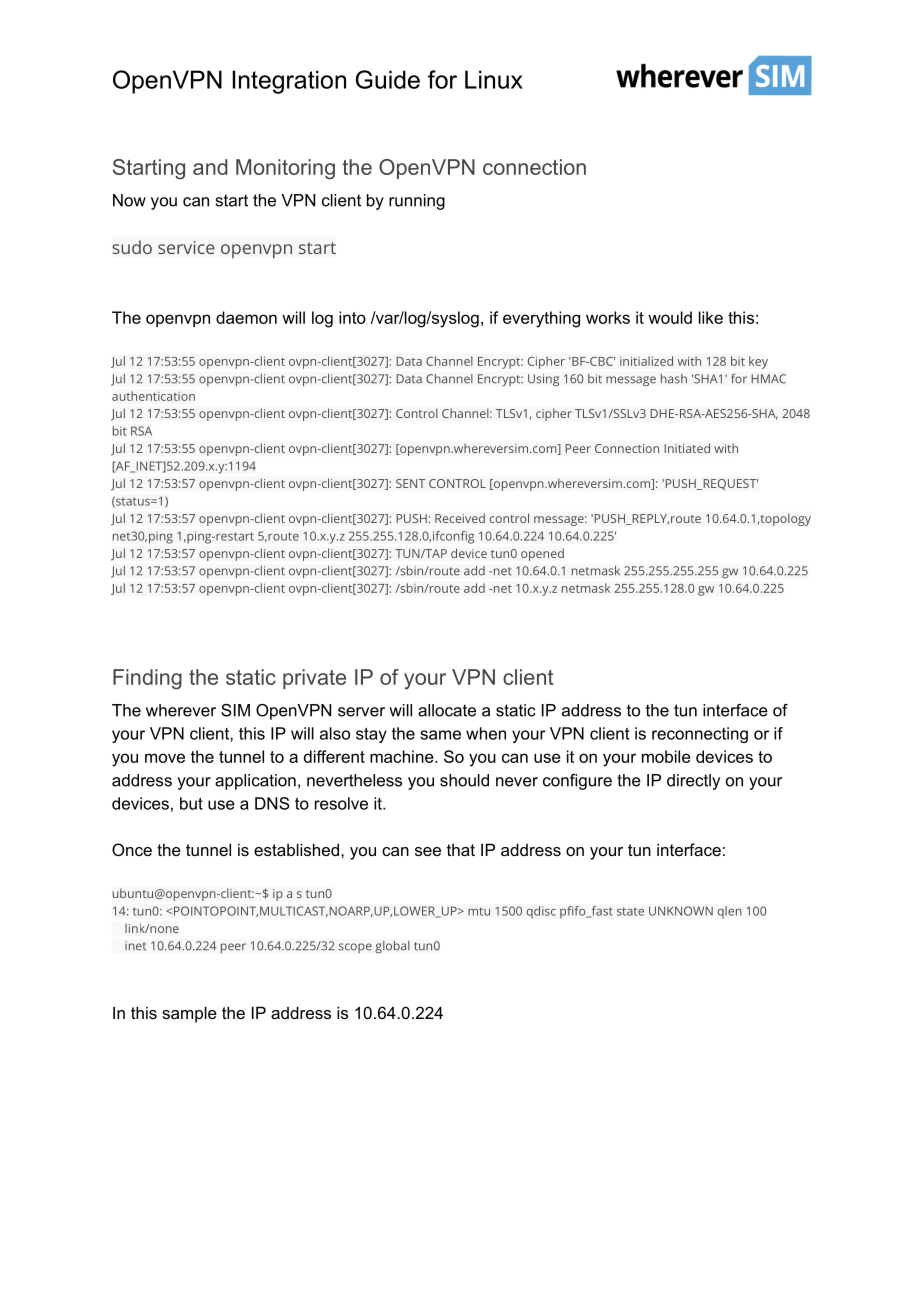 The image size is (924, 1310). What do you see at coordinates (711, 317) in the screenshot?
I see `like` at bounding box center [711, 317].
